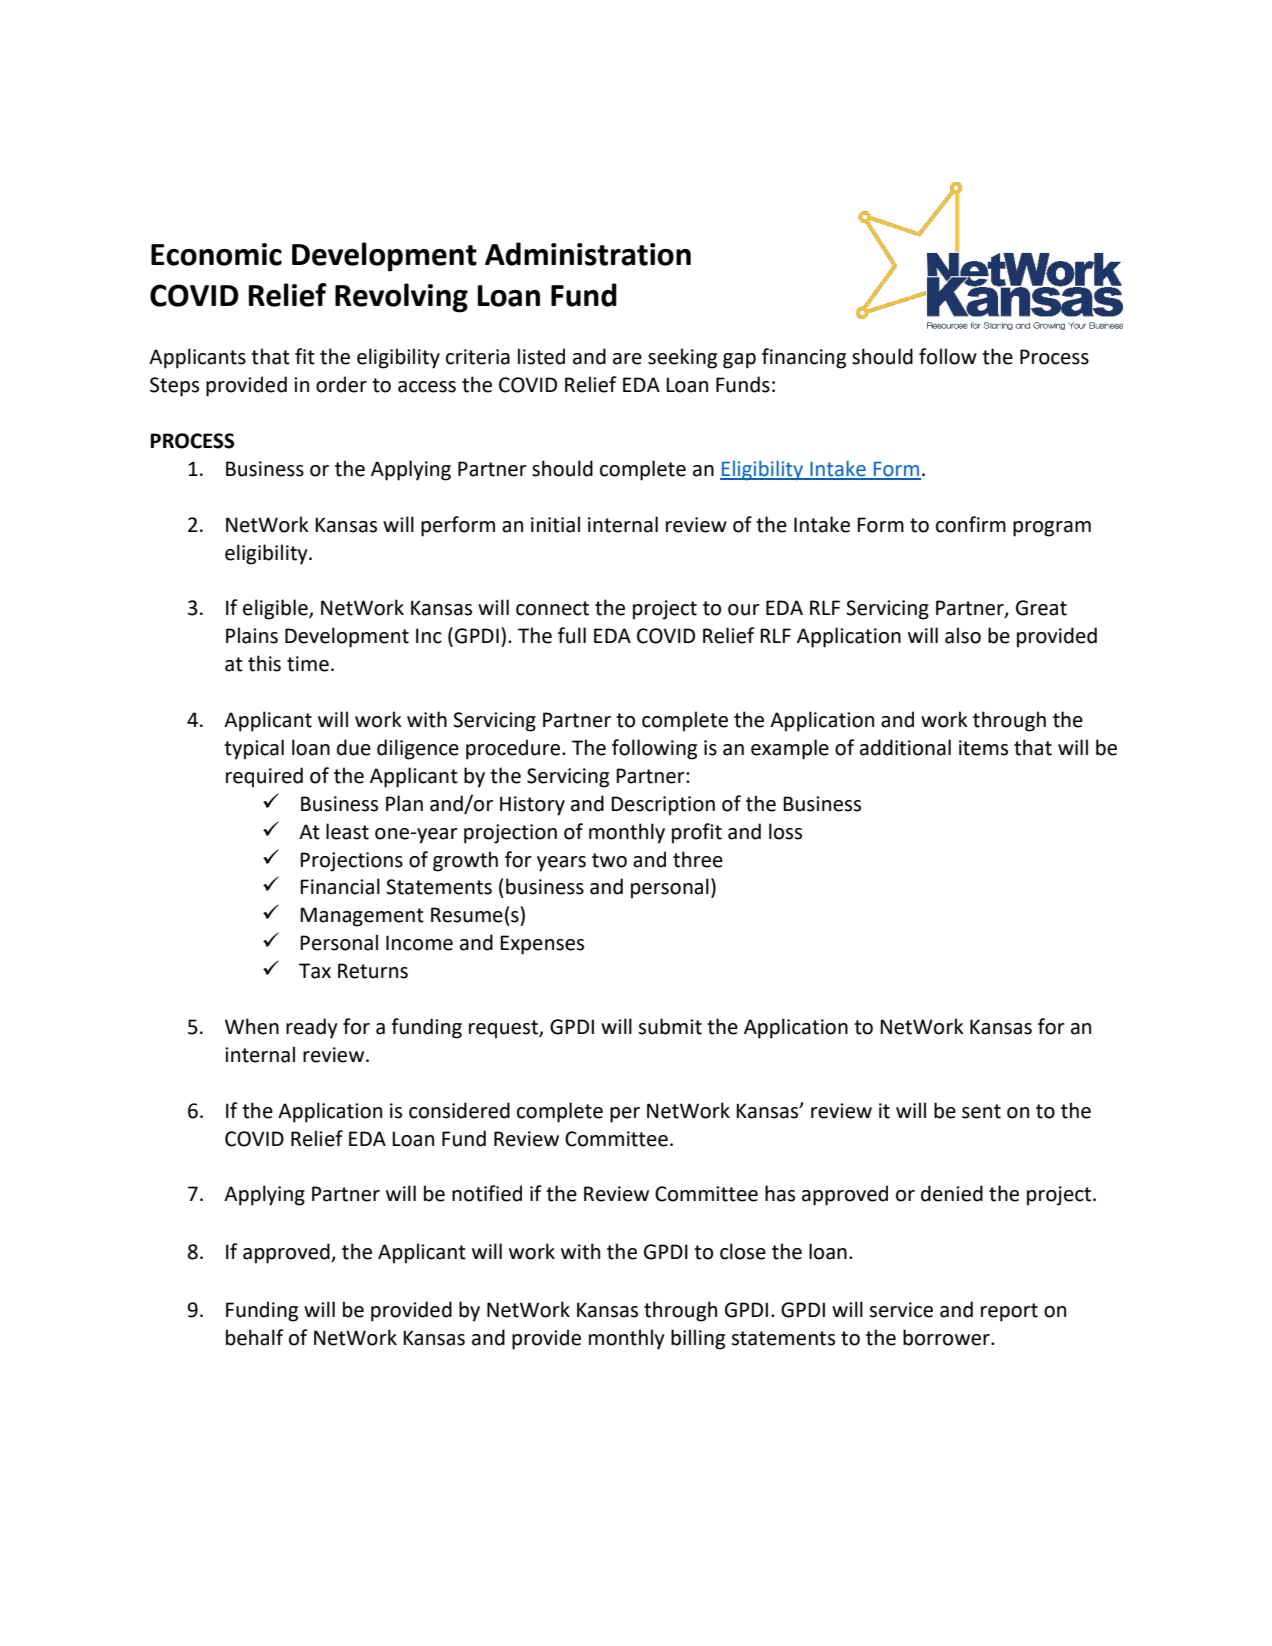  Describe the element at coordinates (588, 254) in the screenshot. I see `Administration` at that location.
